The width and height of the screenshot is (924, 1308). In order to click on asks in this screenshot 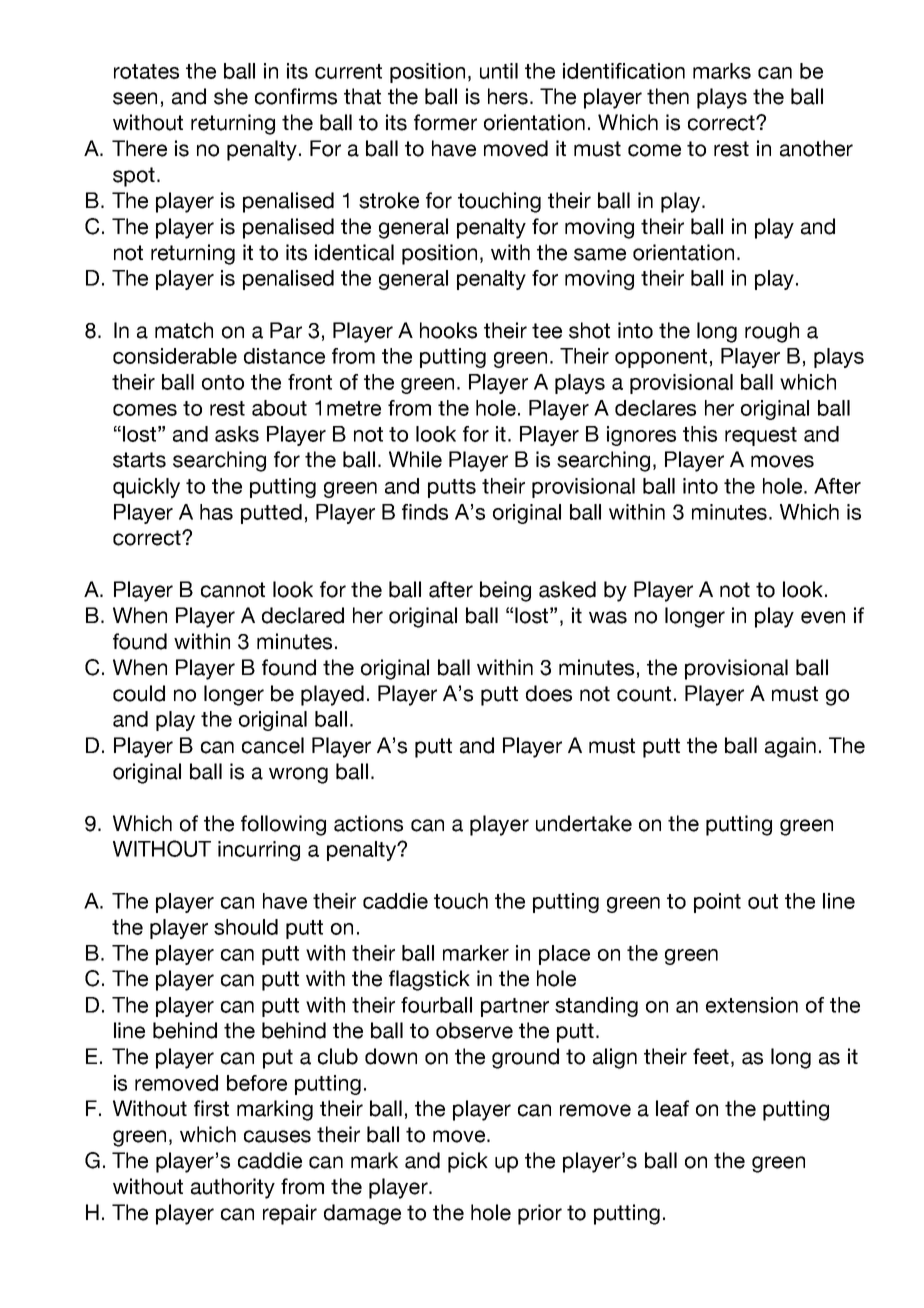, I will do `click(237, 434)`.
